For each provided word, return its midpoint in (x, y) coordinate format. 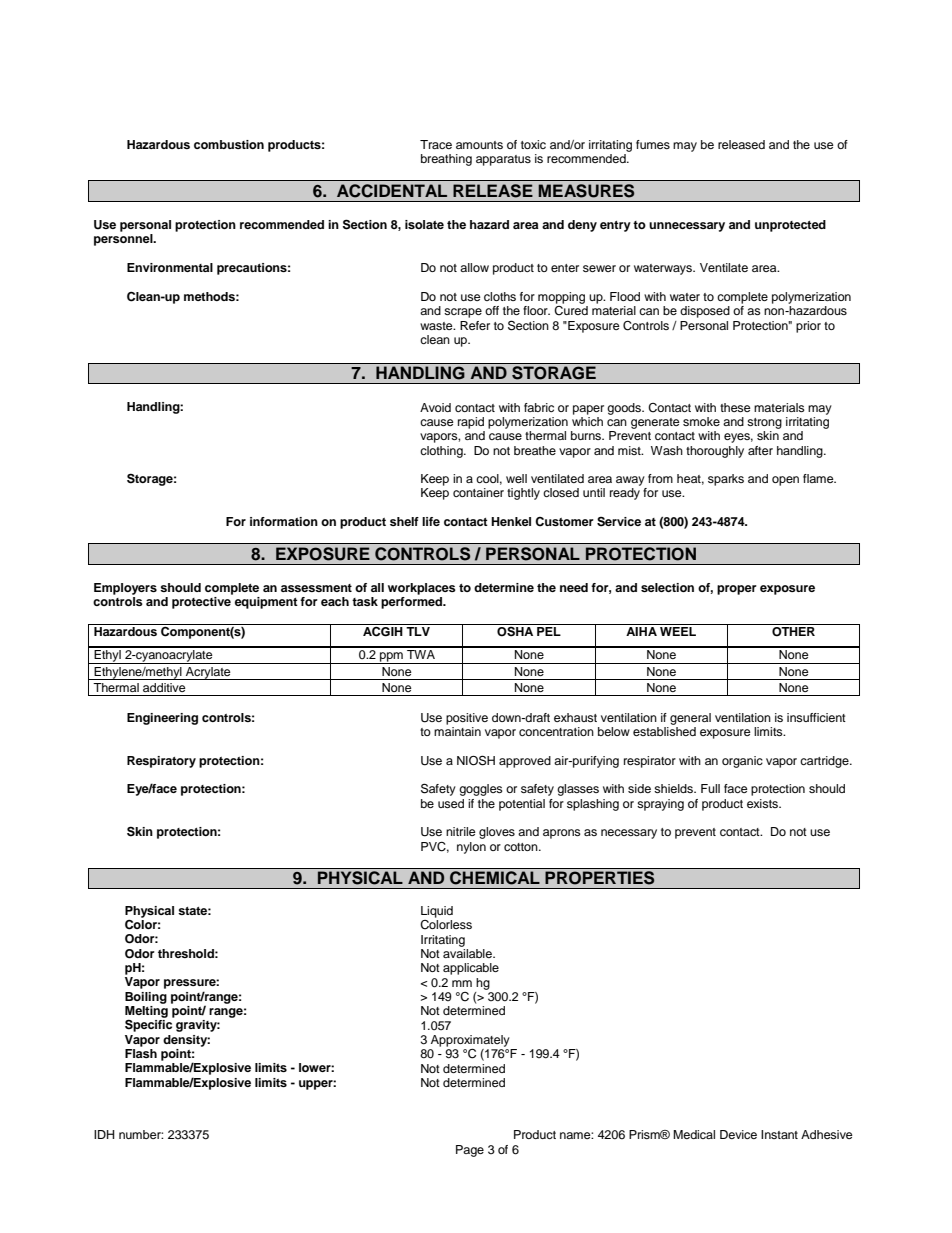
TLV (418, 630)
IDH (104, 1134)
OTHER (794, 630)
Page (470, 1151)
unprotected (790, 226)
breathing (446, 160)
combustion (229, 144)
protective (201, 603)
